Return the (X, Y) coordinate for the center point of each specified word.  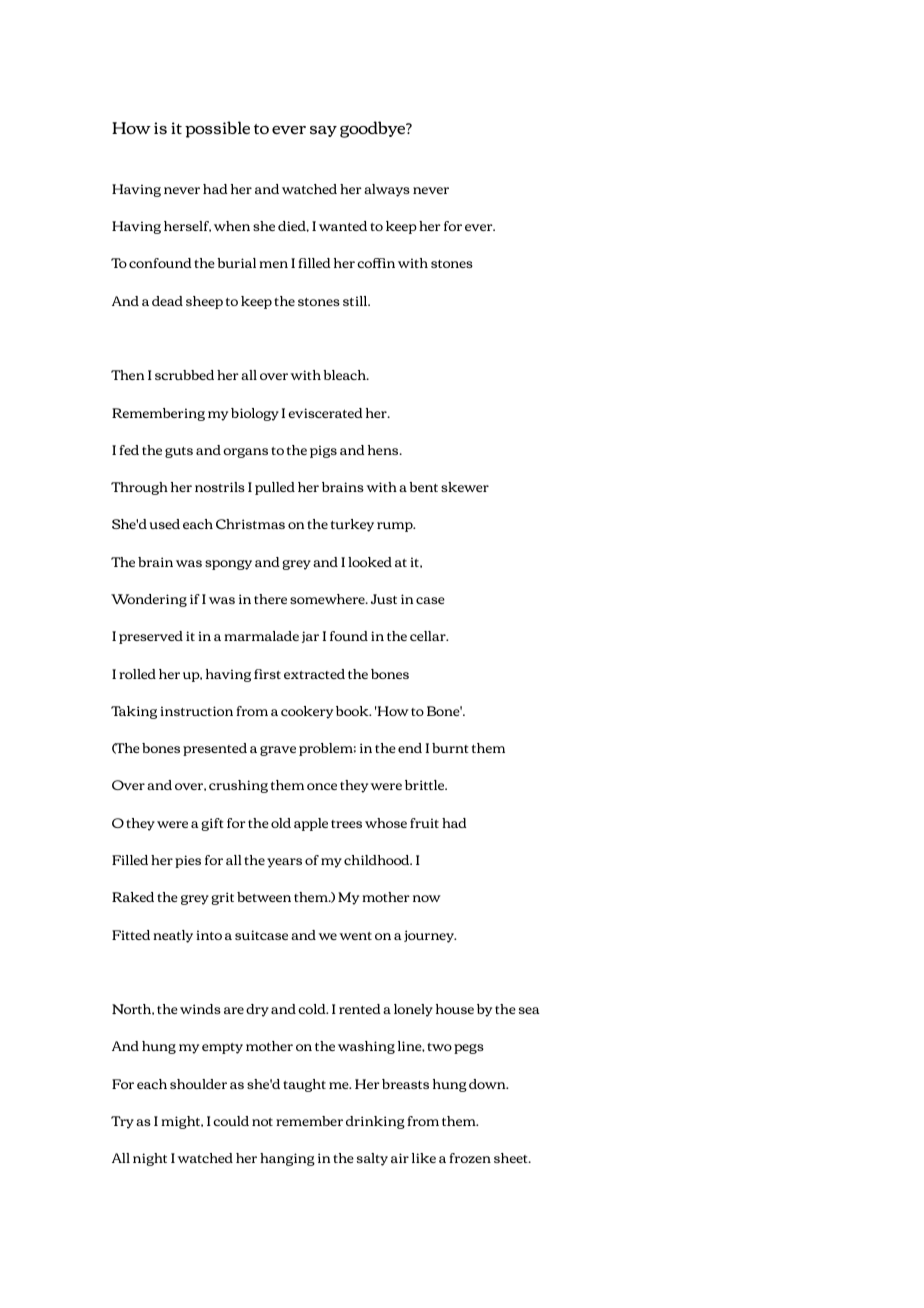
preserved (151, 637)
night (150, 1159)
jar (310, 637)
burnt (450, 748)
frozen (470, 1158)
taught (304, 1085)
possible (217, 129)
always (387, 190)
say (323, 131)
